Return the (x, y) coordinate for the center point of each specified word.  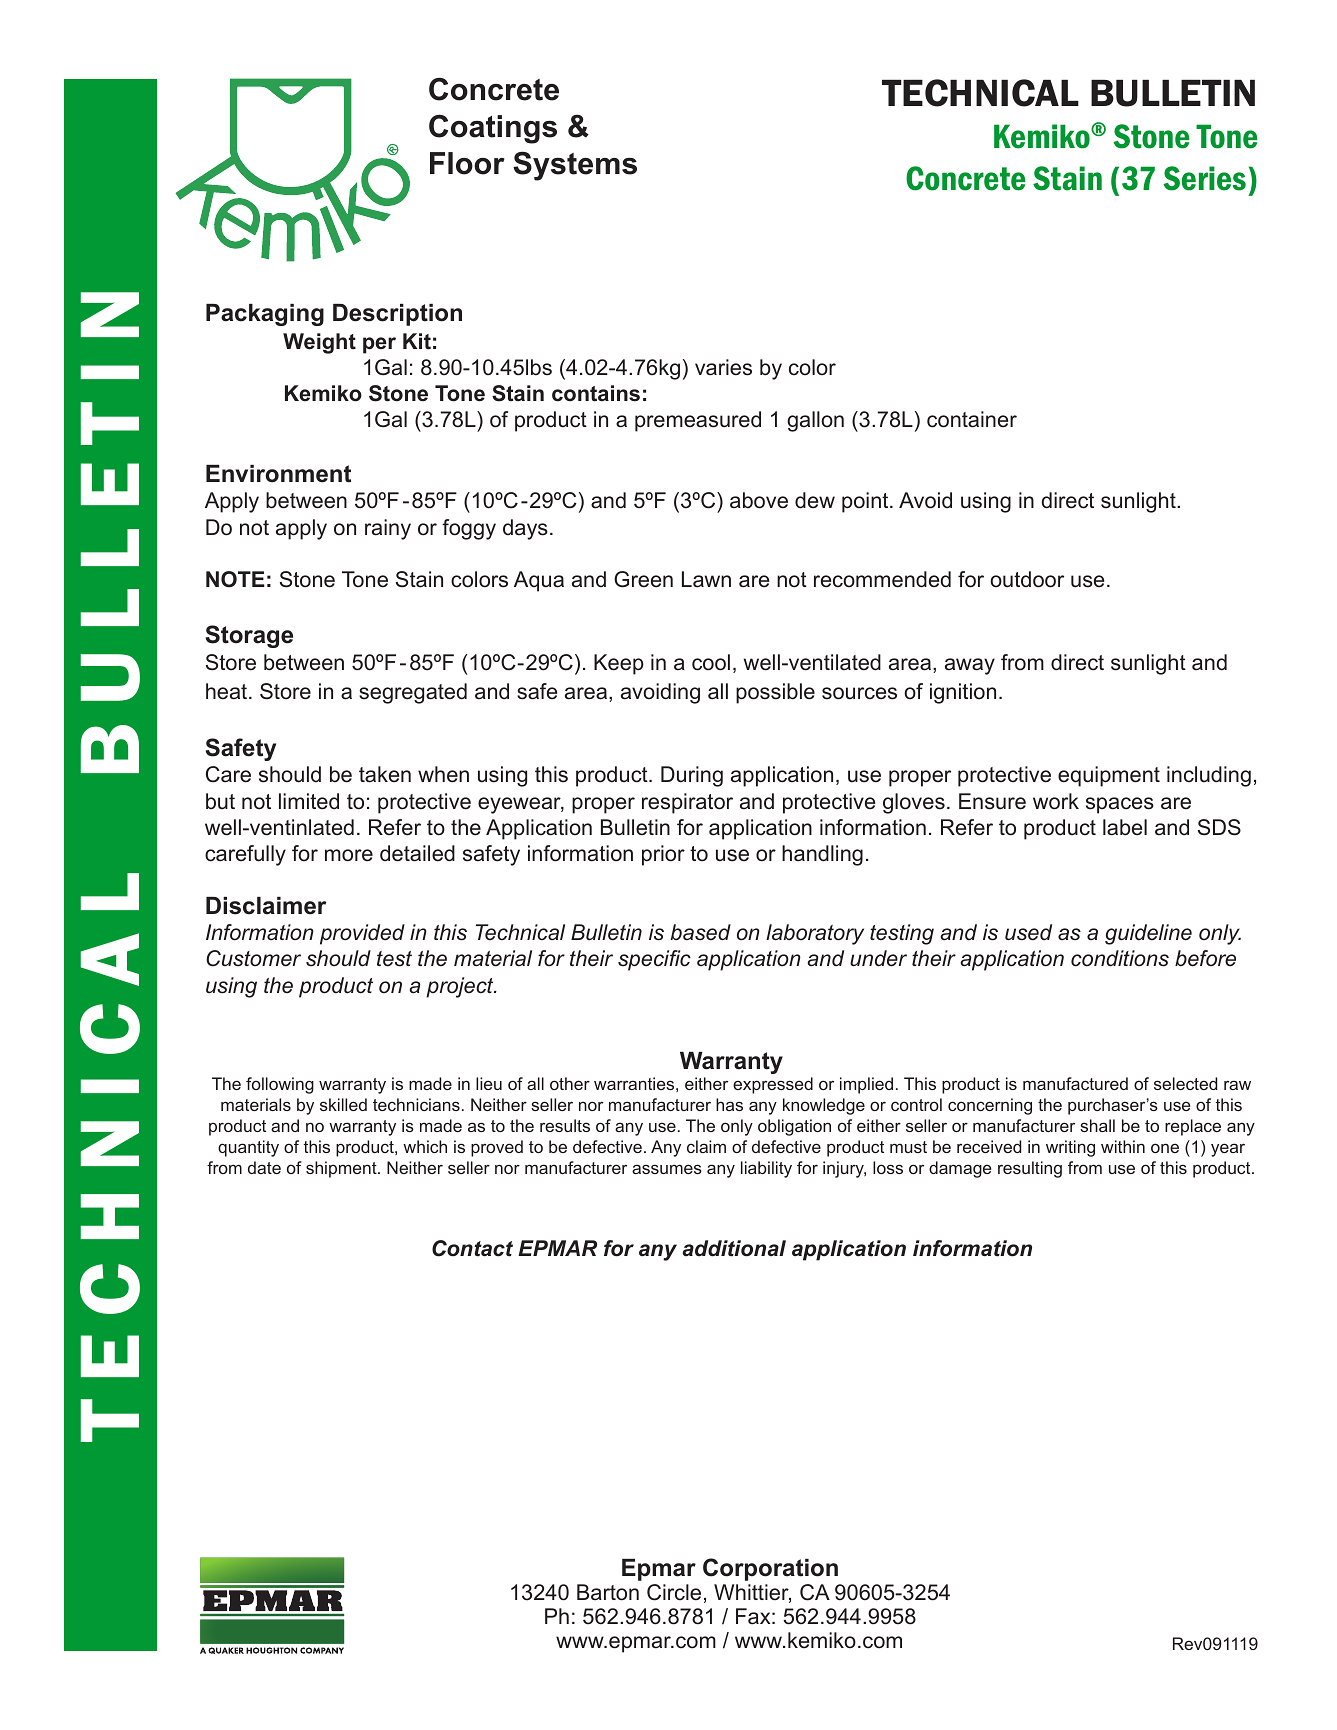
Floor (467, 163)
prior (663, 855)
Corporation (770, 1569)
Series (1204, 178)
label (1125, 827)
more (349, 855)
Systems (575, 166)
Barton (608, 1592)
